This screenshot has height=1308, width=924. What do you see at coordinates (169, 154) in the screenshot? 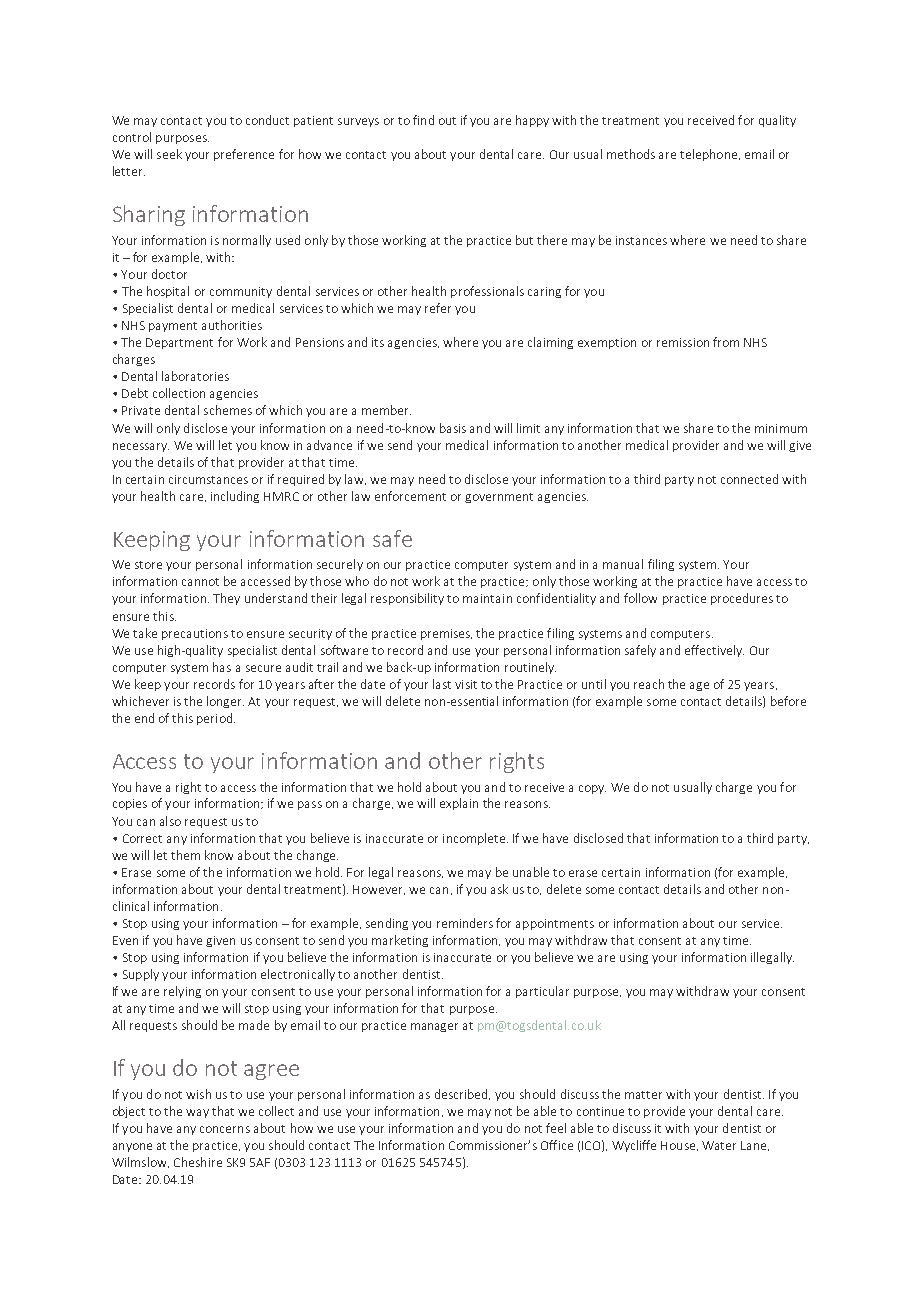
I see `seek` at bounding box center [169, 154].
